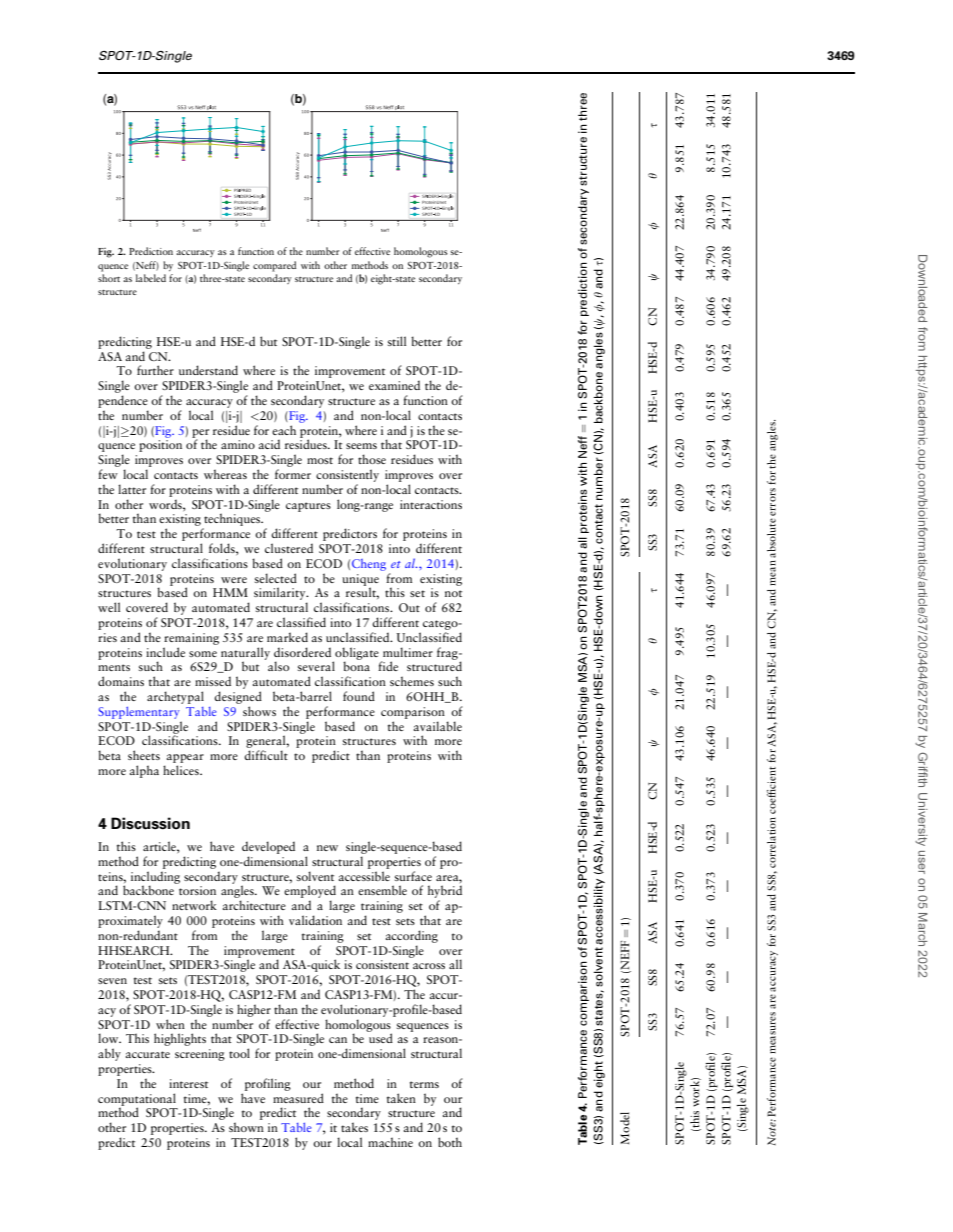  What do you see at coordinates (397, 341) in the image?
I see `still` at bounding box center [397, 341].
